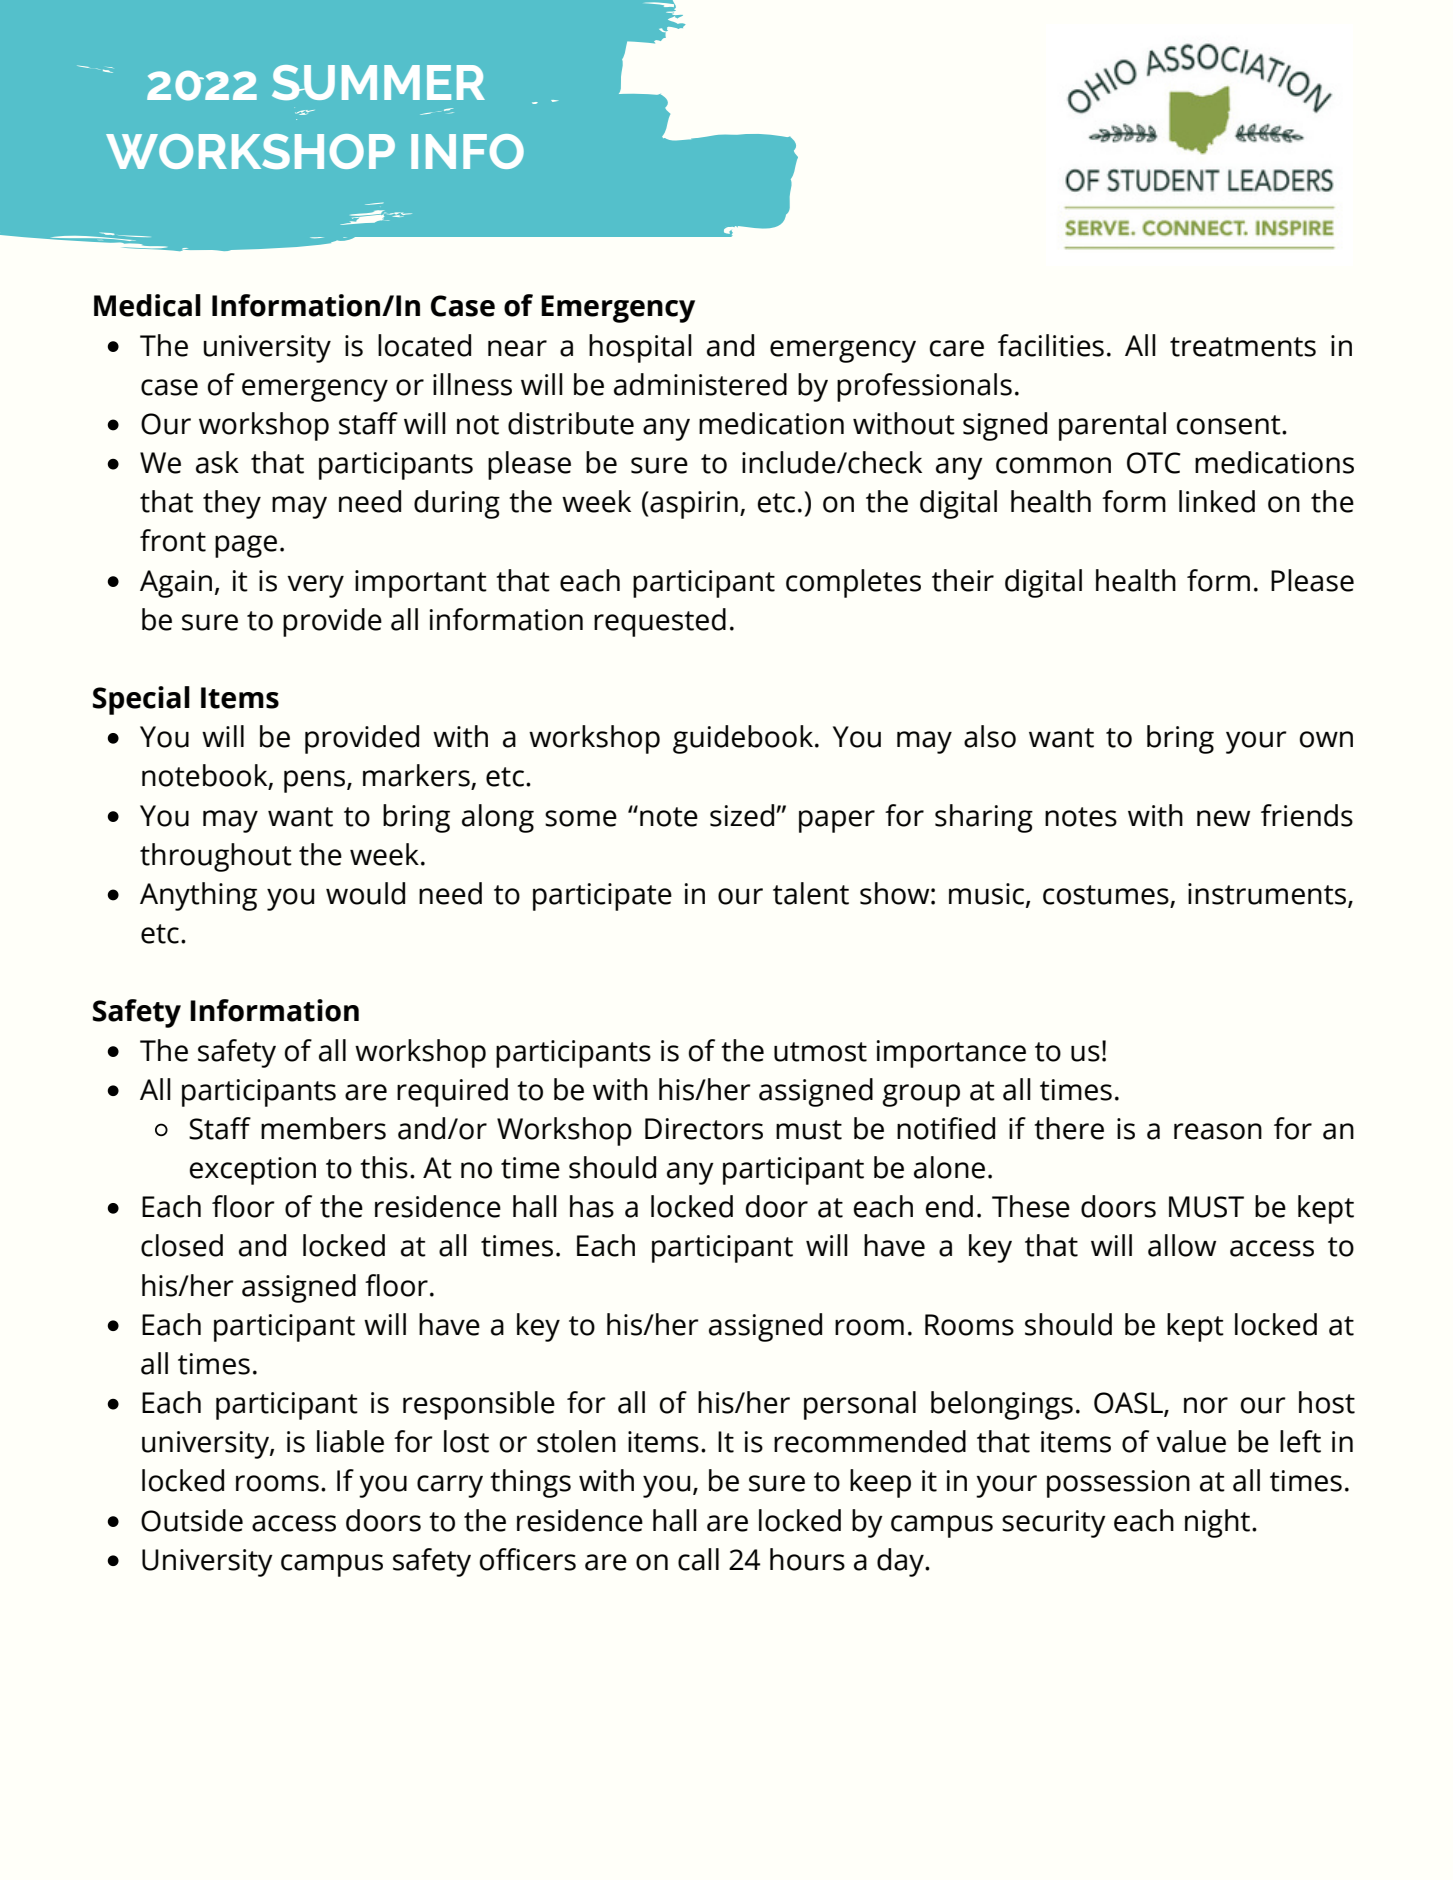  Describe the element at coordinates (1218, 1131) in the screenshot. I see `reason` at that location.
